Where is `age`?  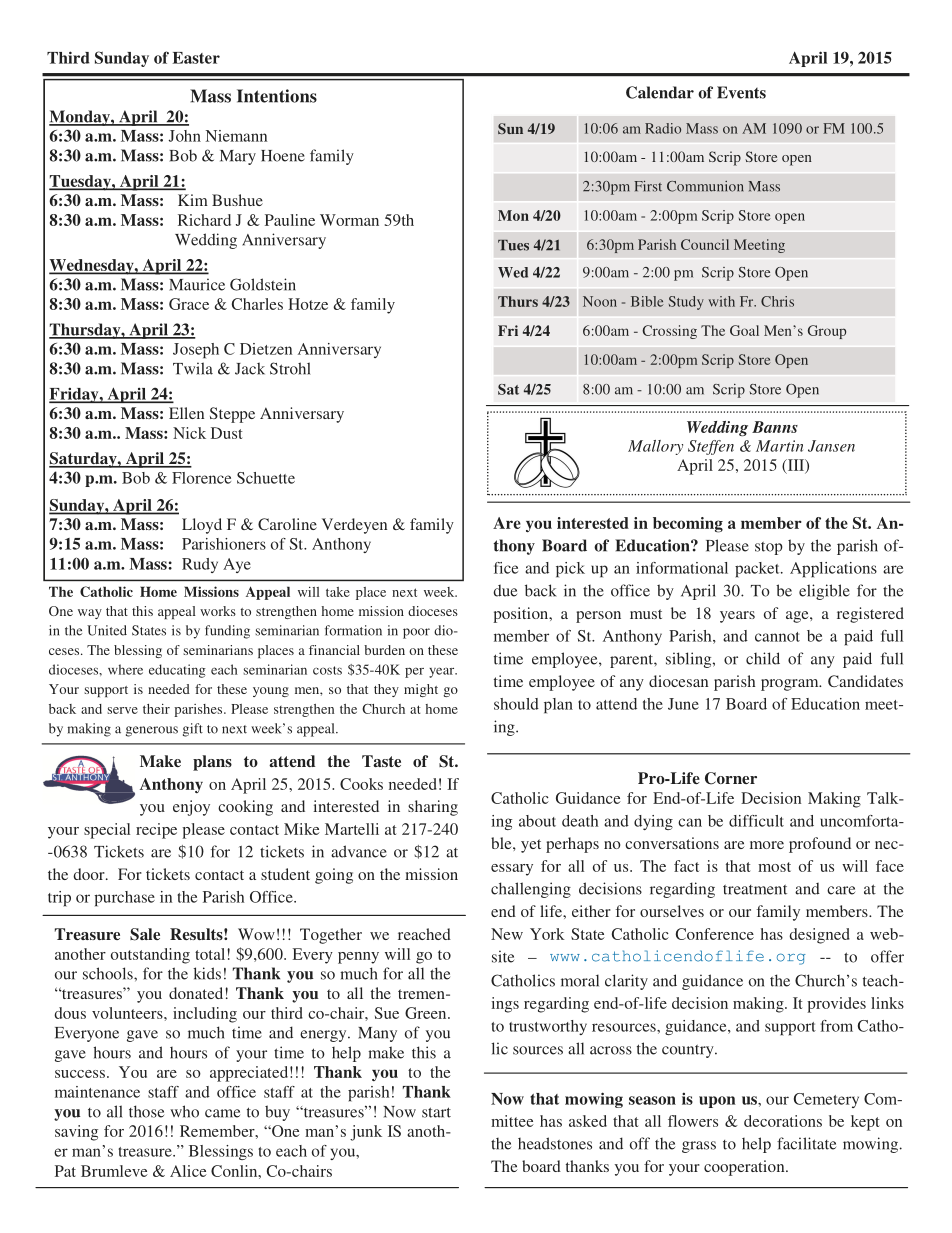 age is located at coordinates (798, 617).
